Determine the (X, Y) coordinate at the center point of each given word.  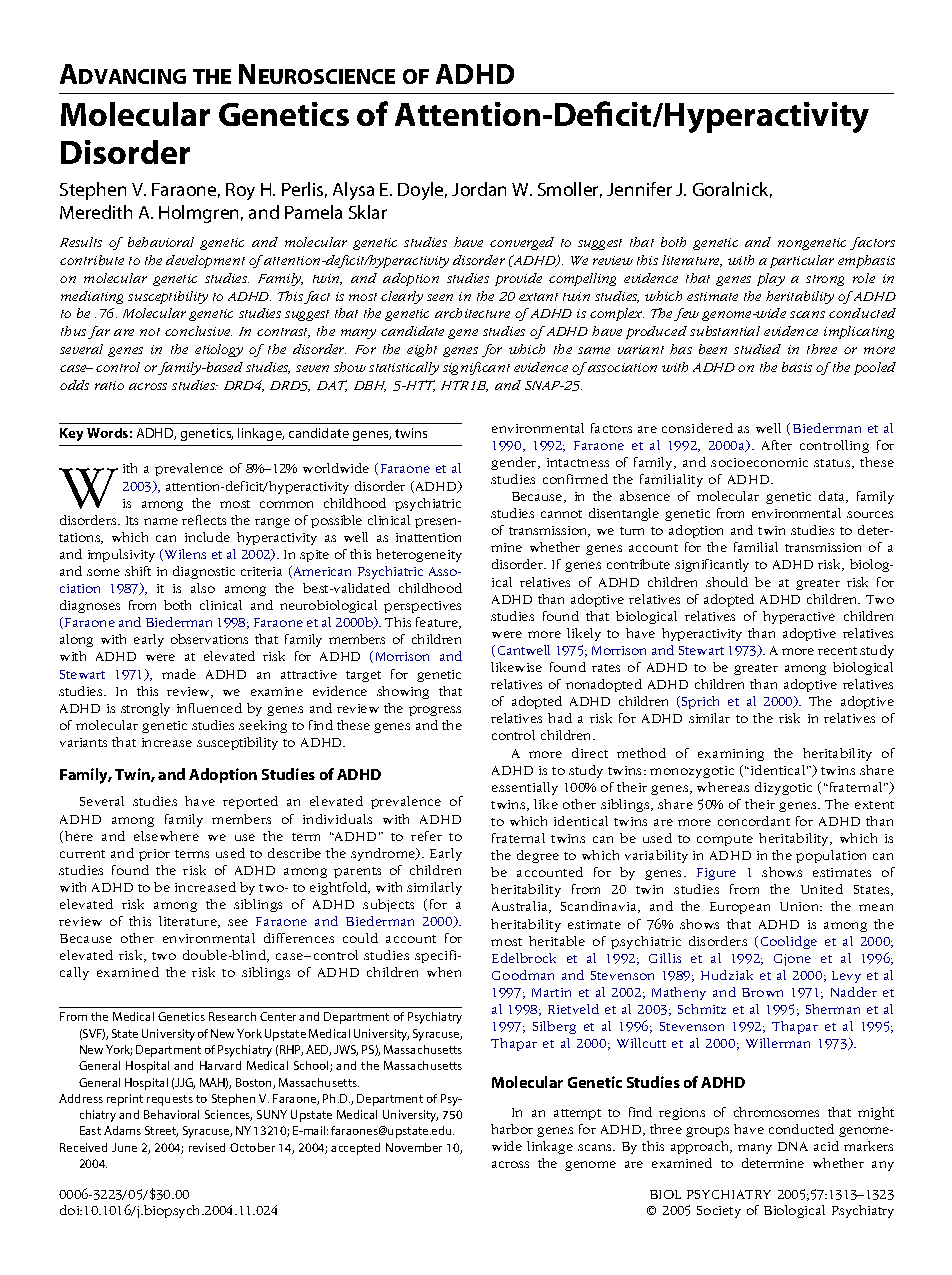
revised (207, 1147)
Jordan (479, 189)
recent (837, 651)
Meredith (96, 212)
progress (435, 711)
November (414, 1147)
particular (802, 261)
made (179, 674)
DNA (793, 1146)
